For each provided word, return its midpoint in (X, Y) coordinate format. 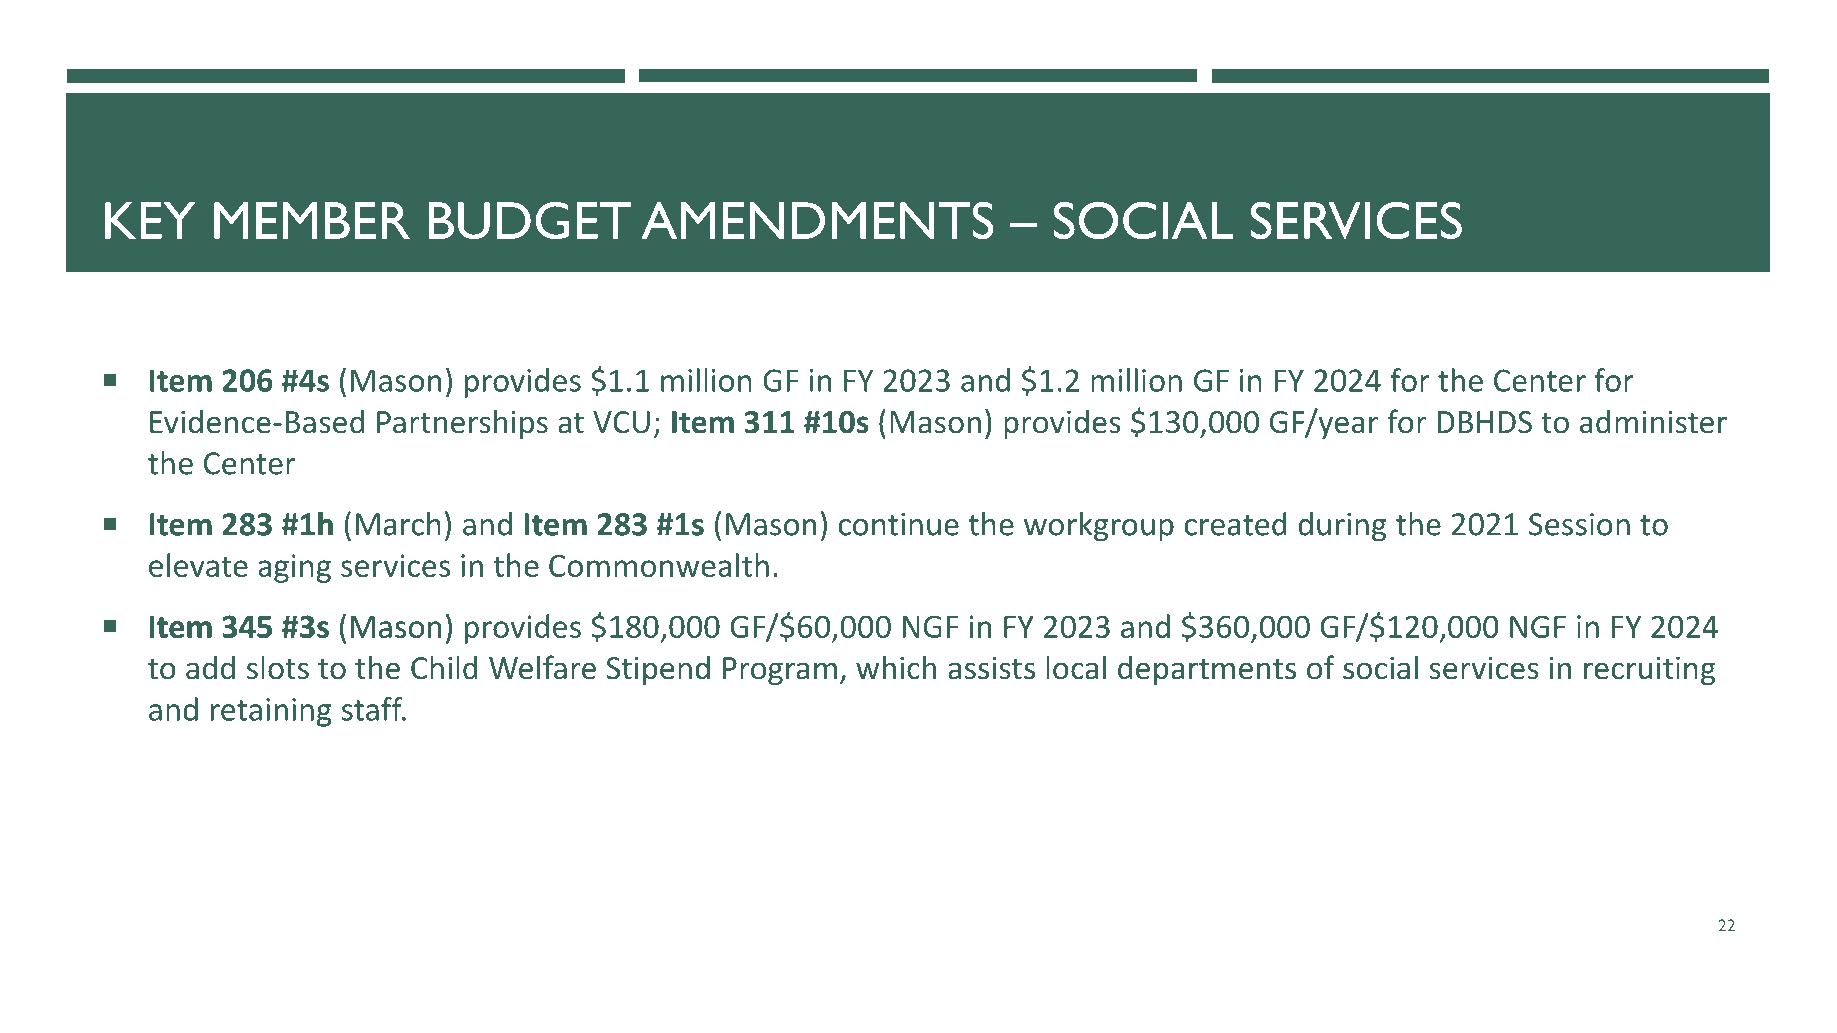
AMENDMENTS (817, 220)
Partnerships (462, 424)
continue (899, 524)
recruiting (1649, 670)
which (896, 667)
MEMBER (312, 220)
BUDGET (530, 220)
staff (373, 709)
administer (1653, 421)
